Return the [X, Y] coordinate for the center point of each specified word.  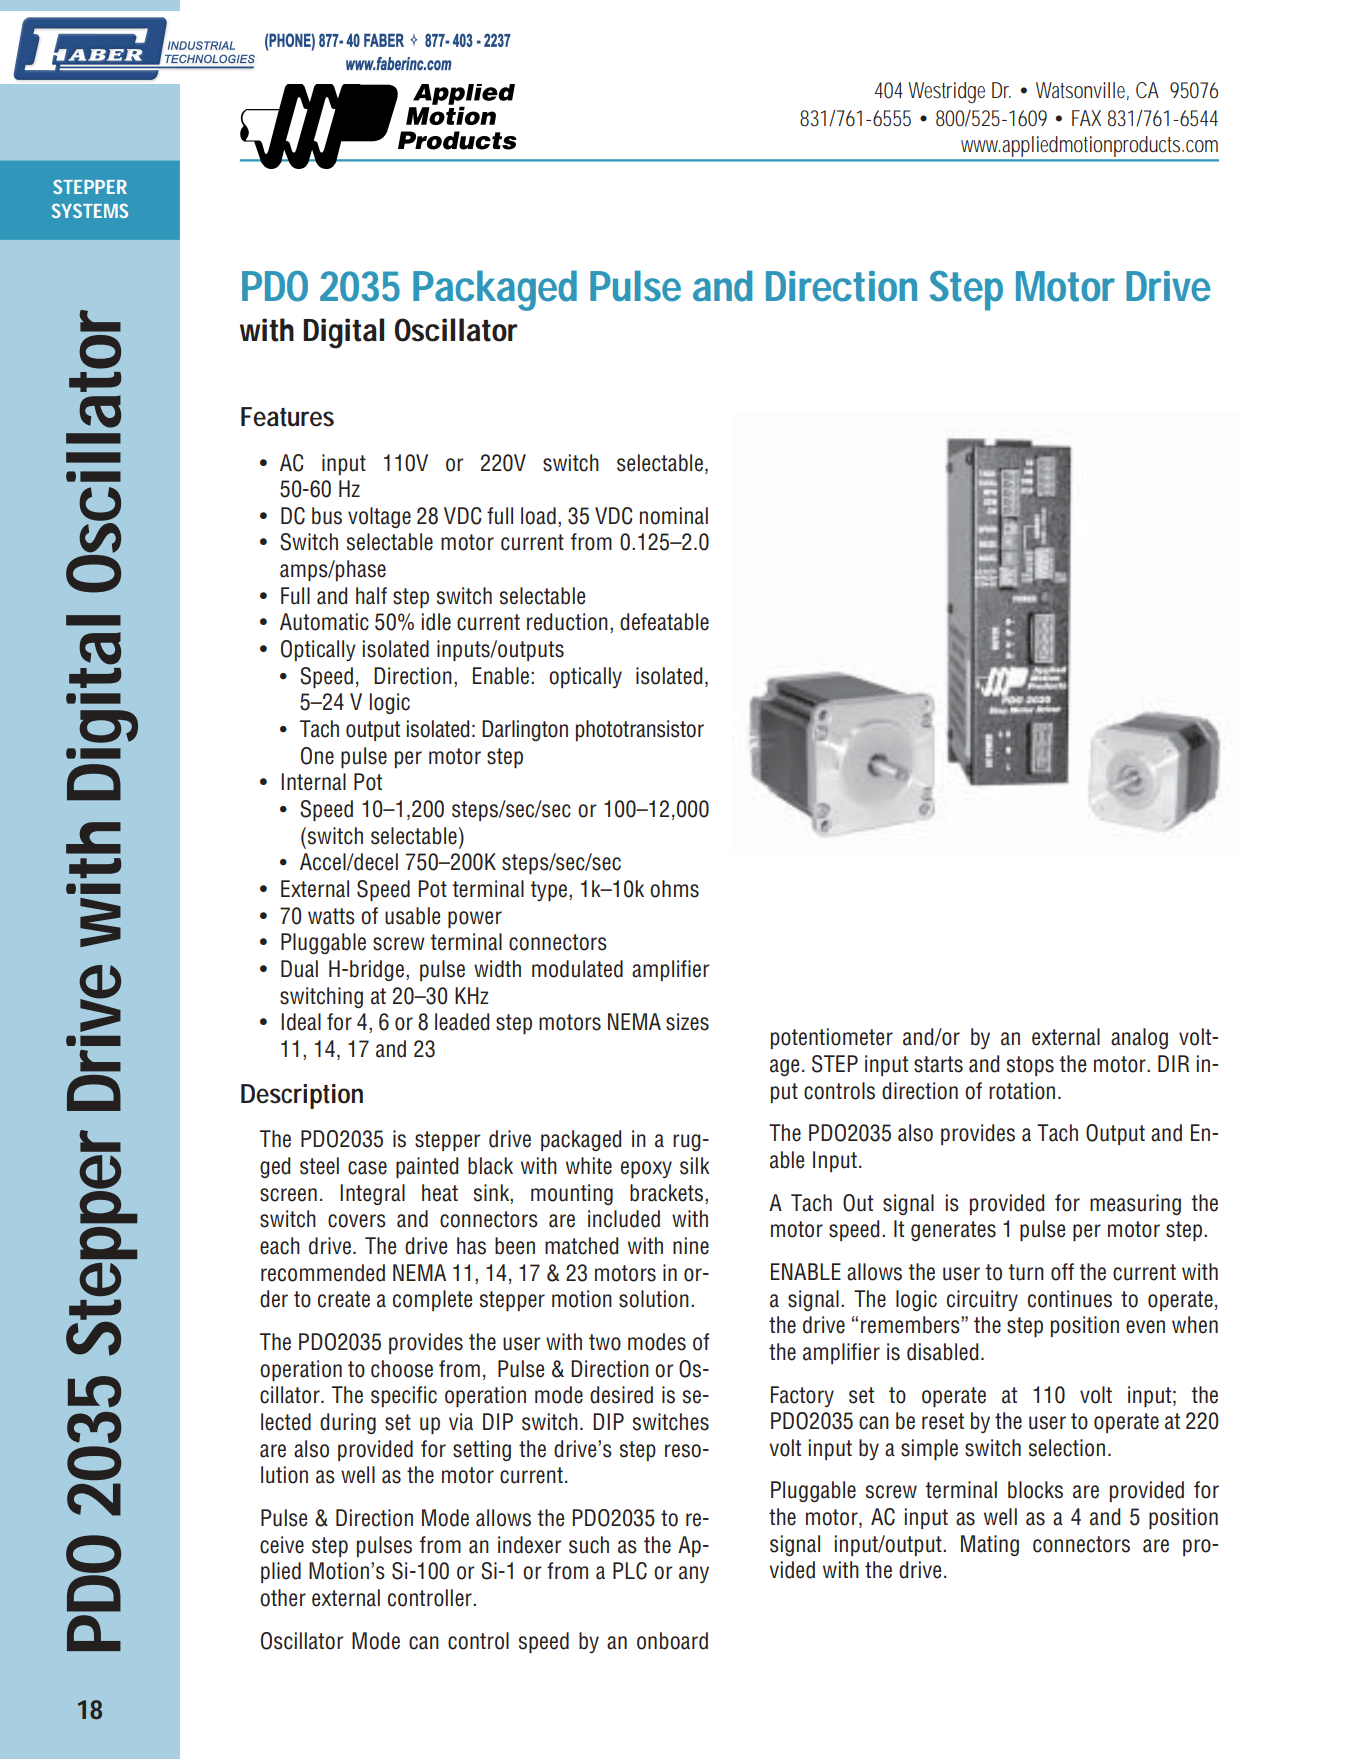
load [538, 516]
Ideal [301, 1022]
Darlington [525, 730]
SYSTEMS [90, 211]
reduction [567, 622]
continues [1070, 1299]
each [280, 1246]
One [317, 756]
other [283, 1598]
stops [1030, 1066]
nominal [674, 516]
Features [287, 417]
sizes [687, 1022]
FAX [1086, 118]
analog [1139, 1038]
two [605, 1342]
